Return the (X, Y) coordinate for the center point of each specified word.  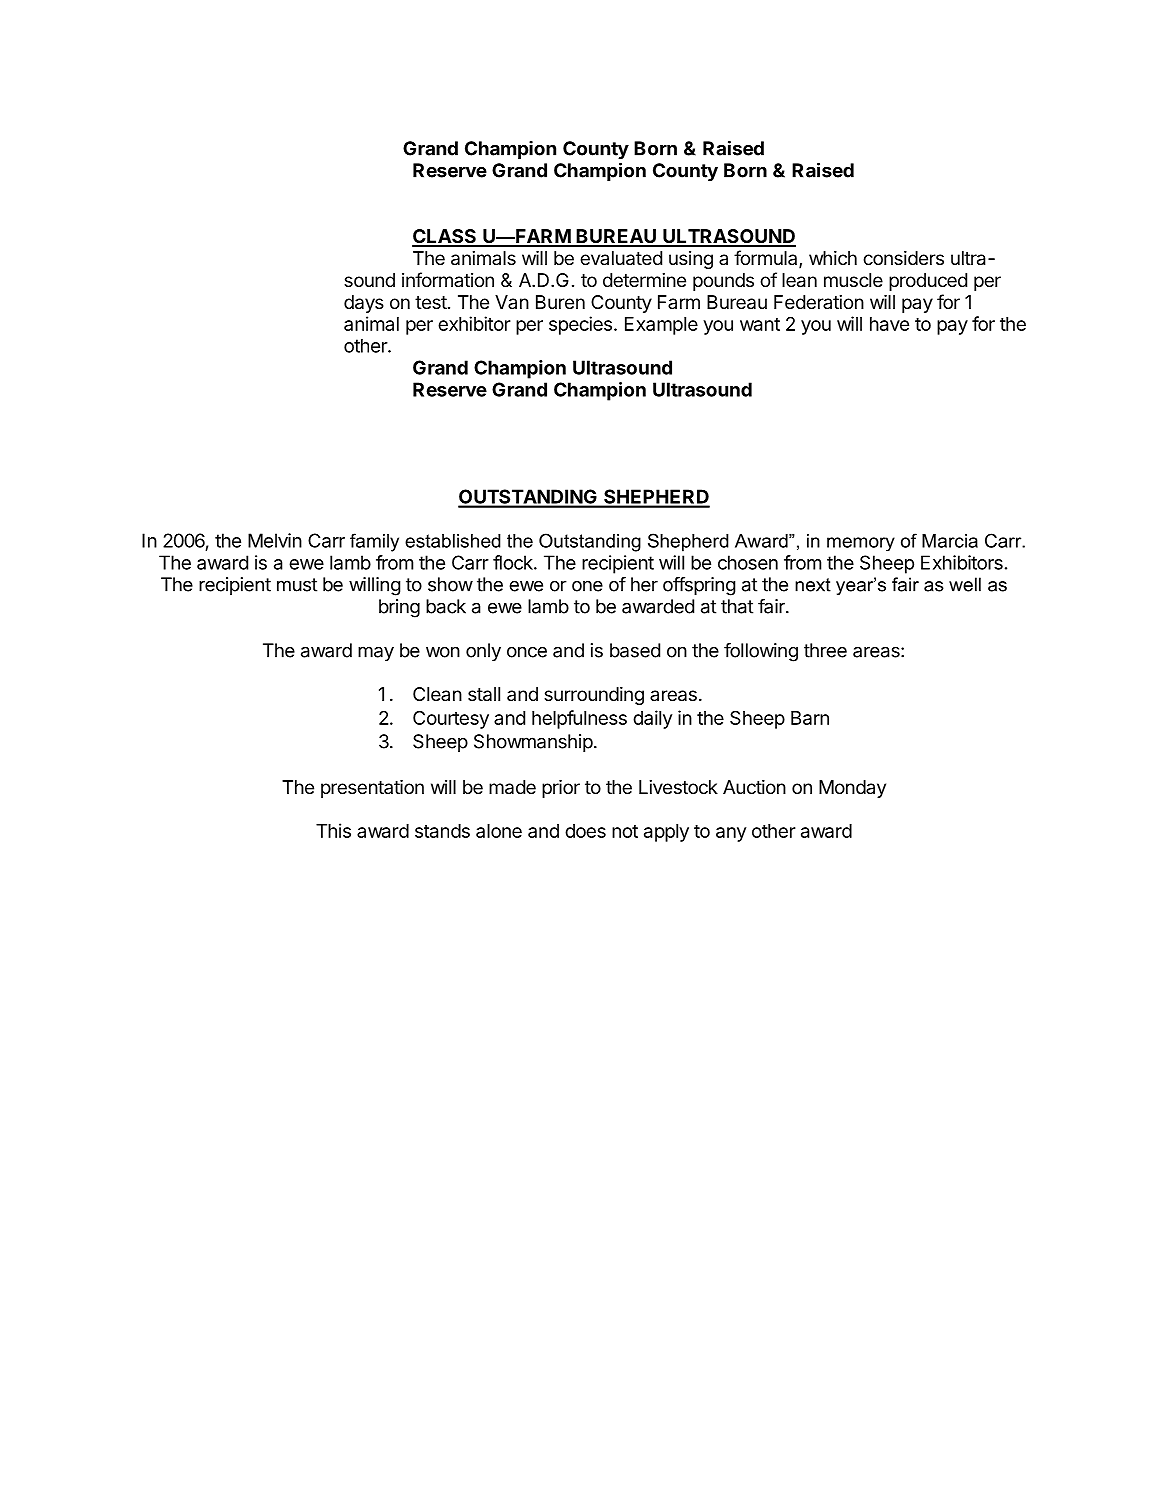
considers (903, 258)
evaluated (621, 258)
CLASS (445, 237)
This (333, 830)
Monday (852, 789)
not (625, 831)
